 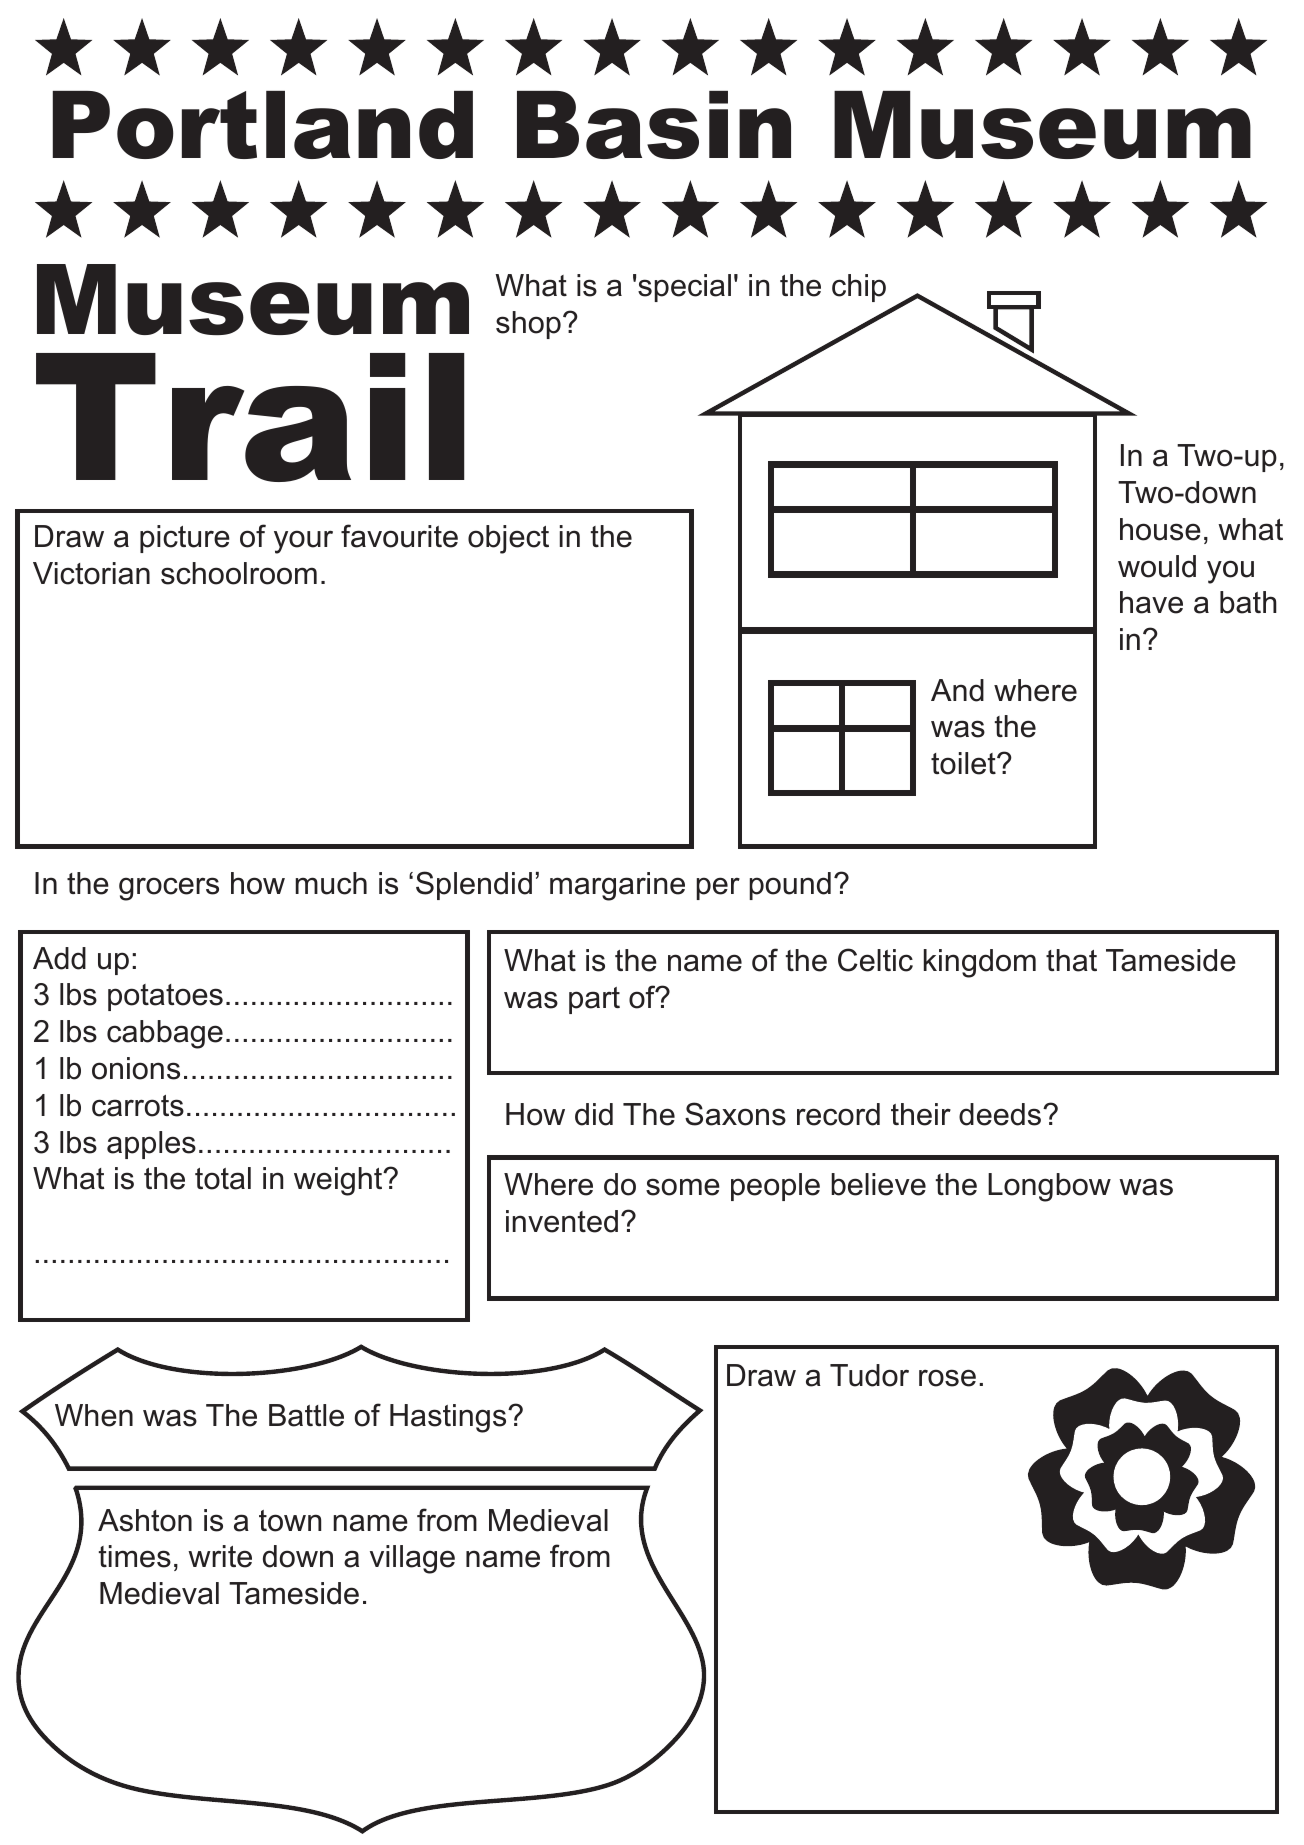 What do you see at coordinates (508, 539) in the document?
I see `object` at bounding box center [508, 539].
